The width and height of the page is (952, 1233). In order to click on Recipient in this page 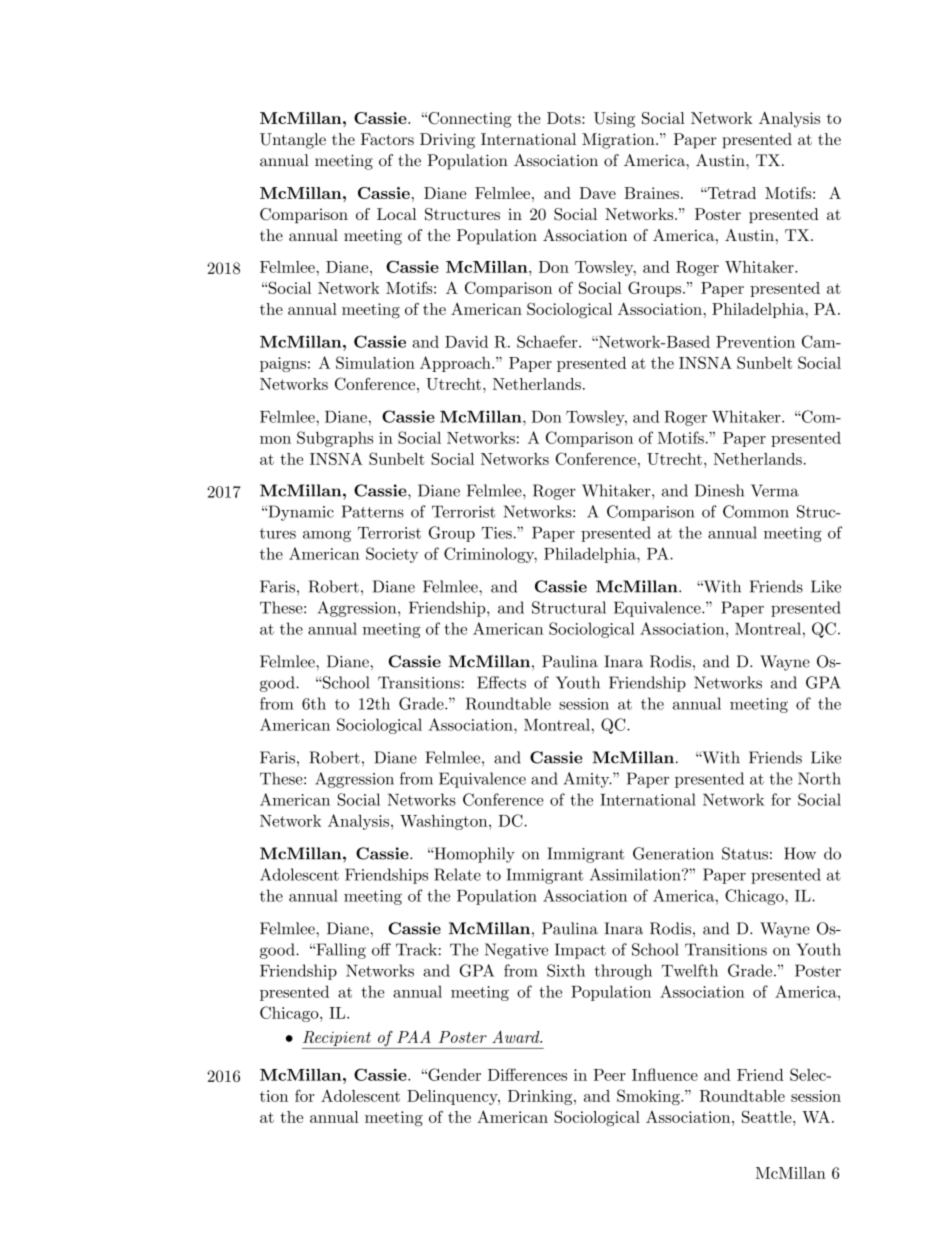, I will do `click(337, 1040)`.
